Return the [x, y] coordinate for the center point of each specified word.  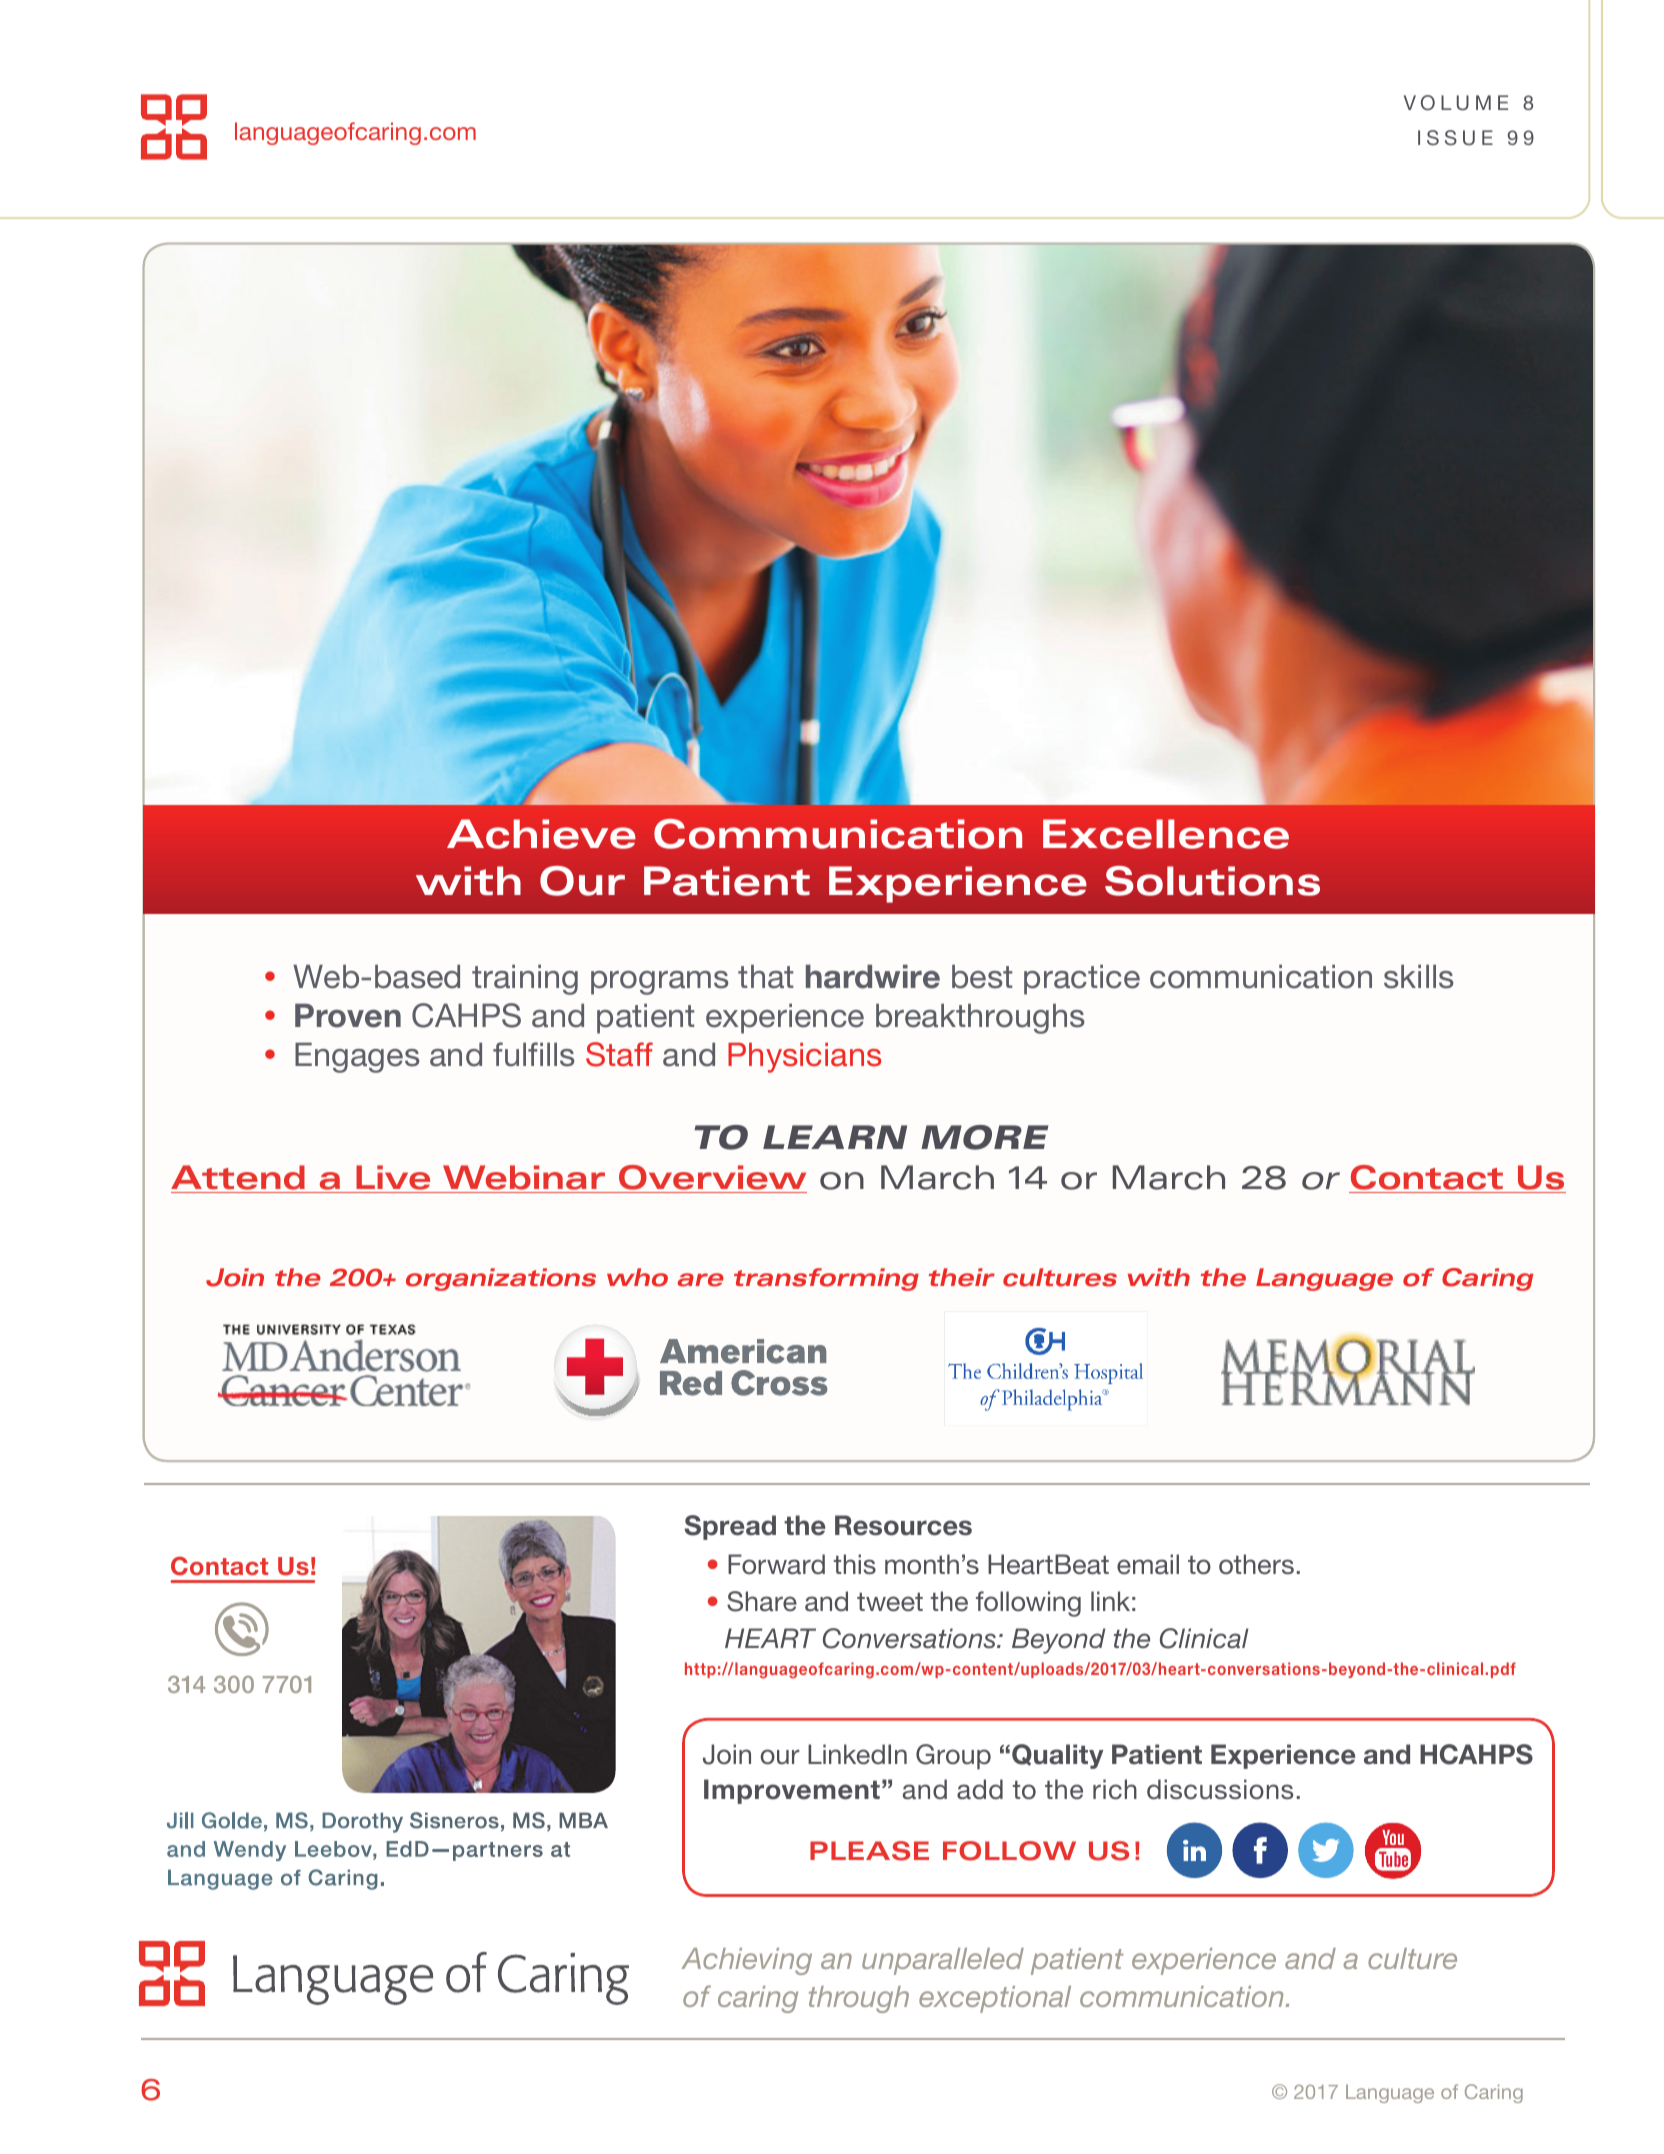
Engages [357, 1058]
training [525, 980]
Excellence [1166, 834]
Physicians [804, 1058]
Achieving [746, 1961]
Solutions [1212, 881]
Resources [903, 1525]
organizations [501, 1279]
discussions [1220, 1789]
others [1256, 1564]
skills [1418, 977]
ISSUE [1455, 138]
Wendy [250, 1851]
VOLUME [1456, 103]
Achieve [541, 834]
